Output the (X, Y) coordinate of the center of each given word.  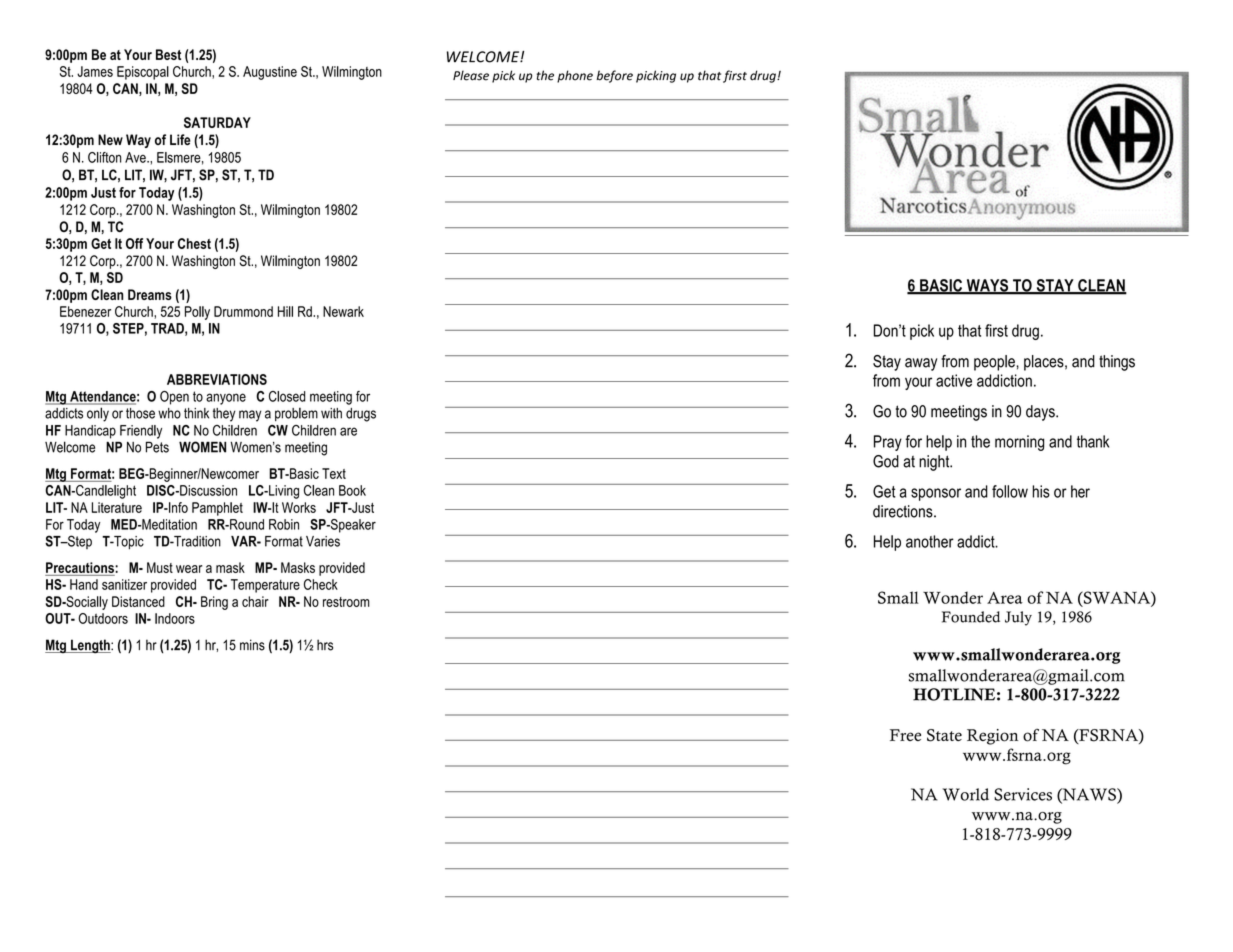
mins (252, 645)
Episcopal (143, 73)
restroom (346, 602)
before (614, 76)
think (196, 413)
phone (575, 76)
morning (1019, 443)
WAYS (987, 286)
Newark (343, 311)
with (331, 413)
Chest (194, 243)
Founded (971, 617)
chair (255, 601)
